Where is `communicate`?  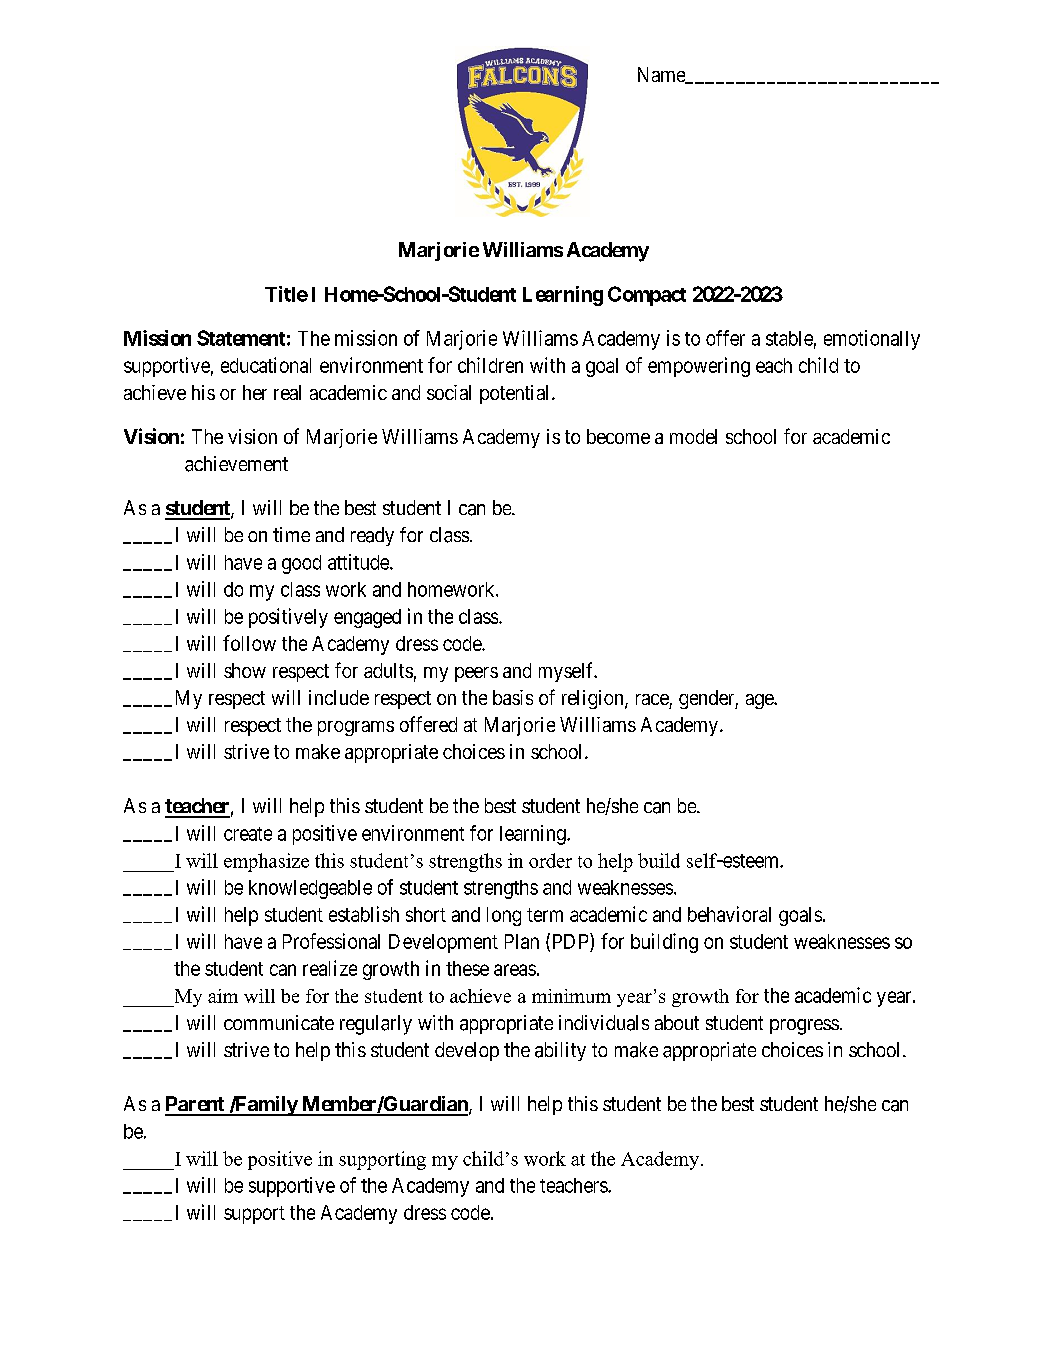
communicate is located at coordinates (279, 1022).
